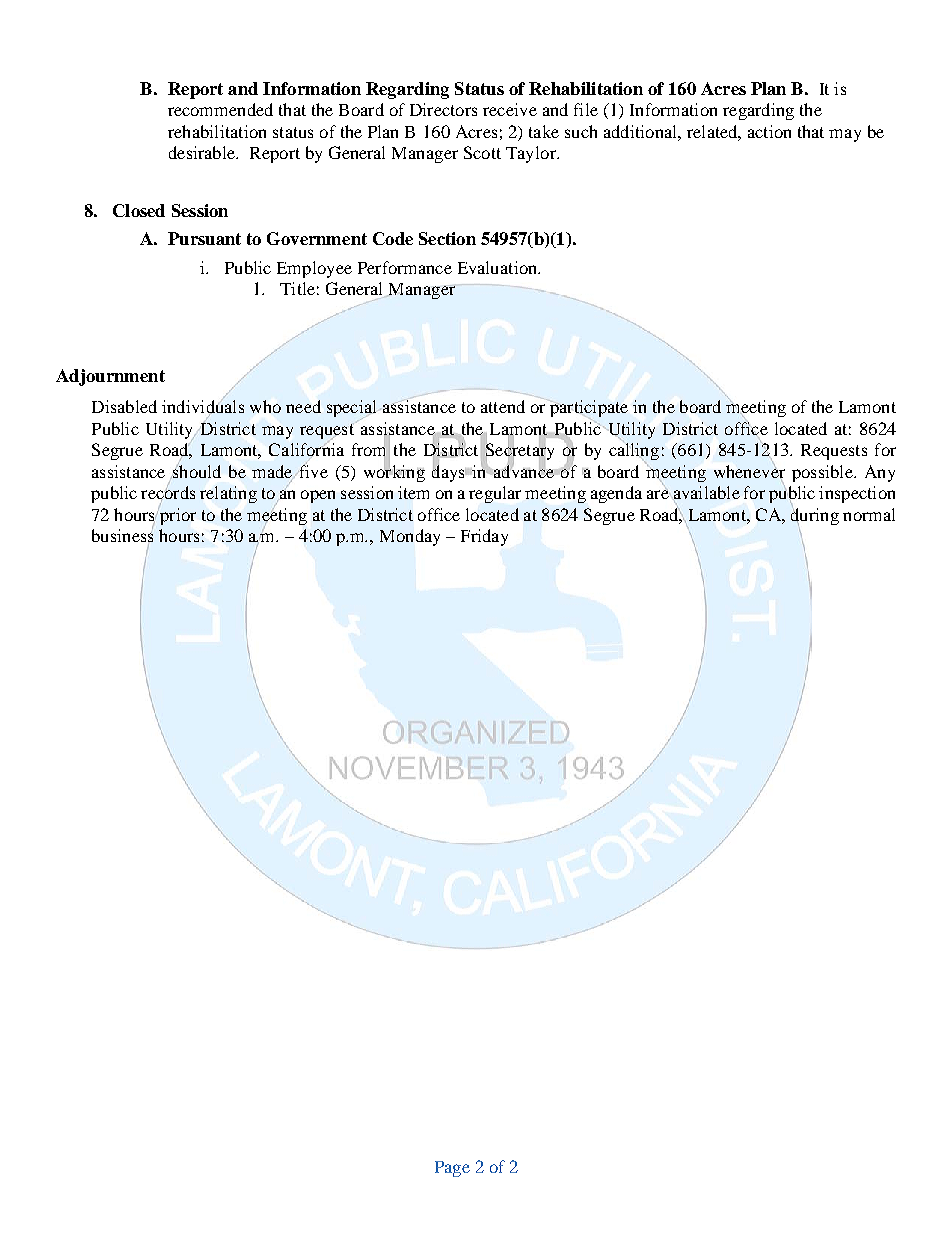 The height and width of the image is (1233, 952). What do you see at coordinates (122, 534) in the image?
I see `business` at bounding box center [122, 534].
